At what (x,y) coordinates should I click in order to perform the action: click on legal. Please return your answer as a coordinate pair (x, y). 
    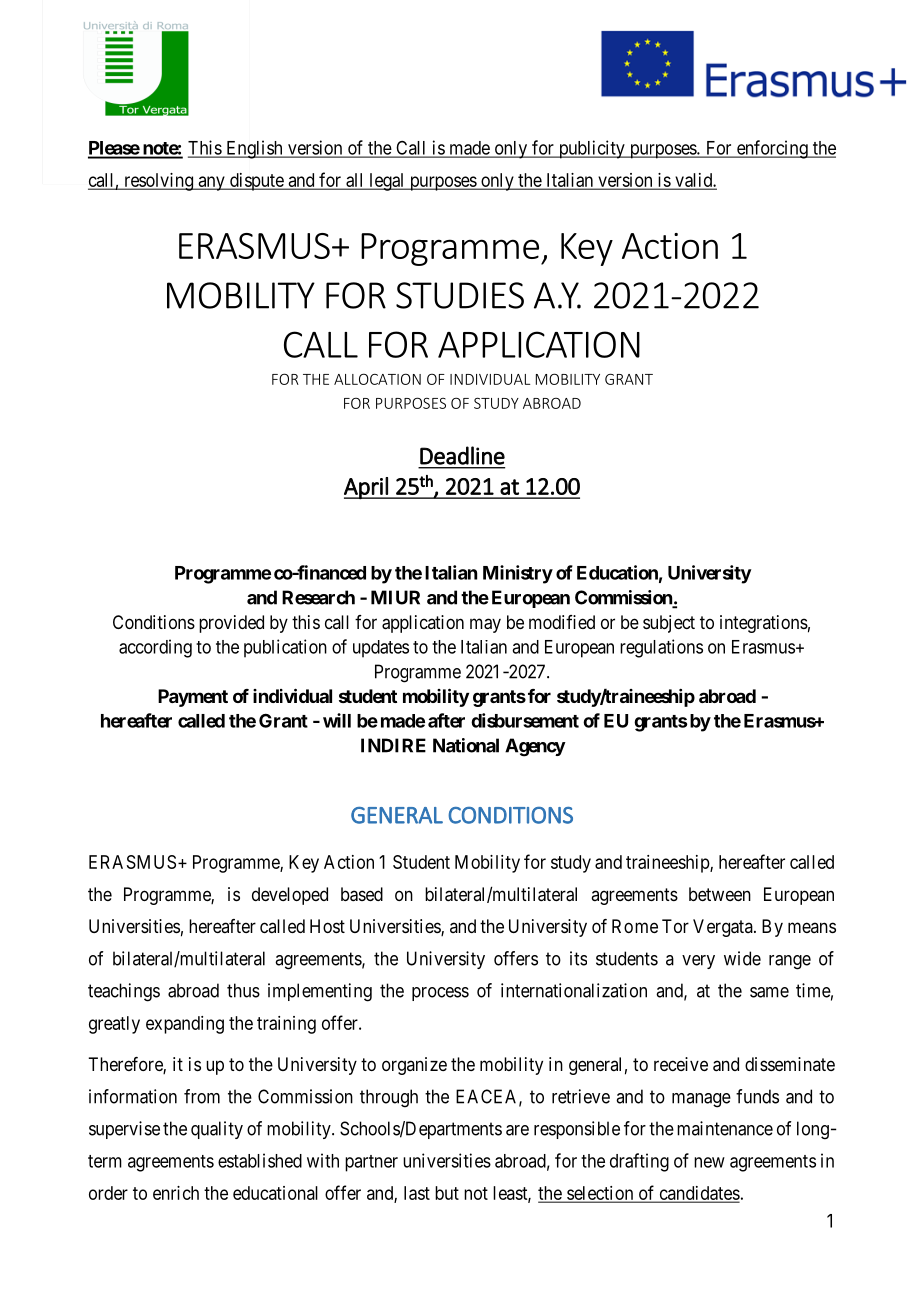
    Looking at the image, I should click on (387, 182).
